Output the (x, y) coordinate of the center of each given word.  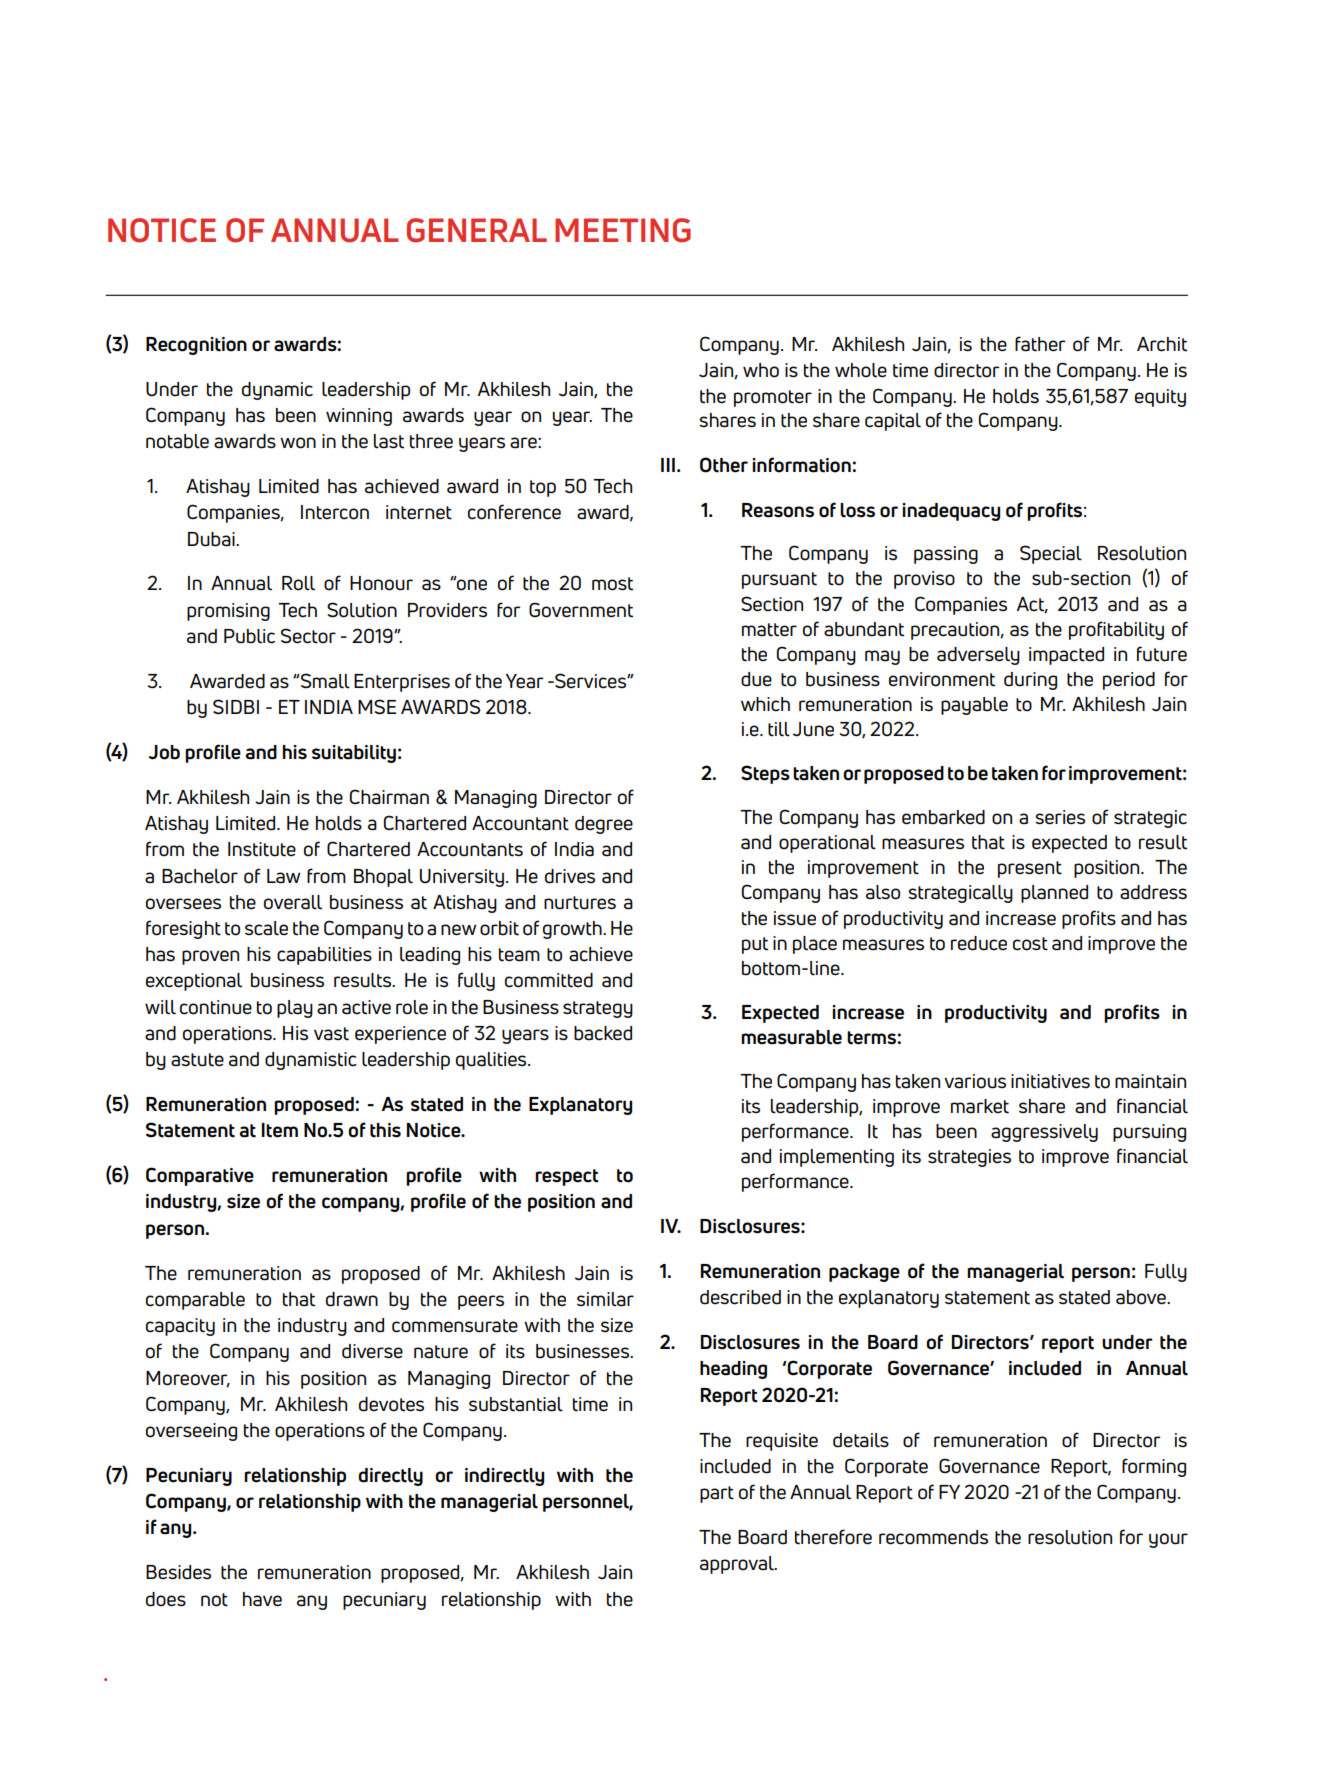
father (1040, 344)
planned (1054, 894)
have (262, 1599)
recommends (933, 1537)
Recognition (196, 346)
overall (293, 902)
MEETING (623, 230)
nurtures (580, 903)
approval (738, 1565)
